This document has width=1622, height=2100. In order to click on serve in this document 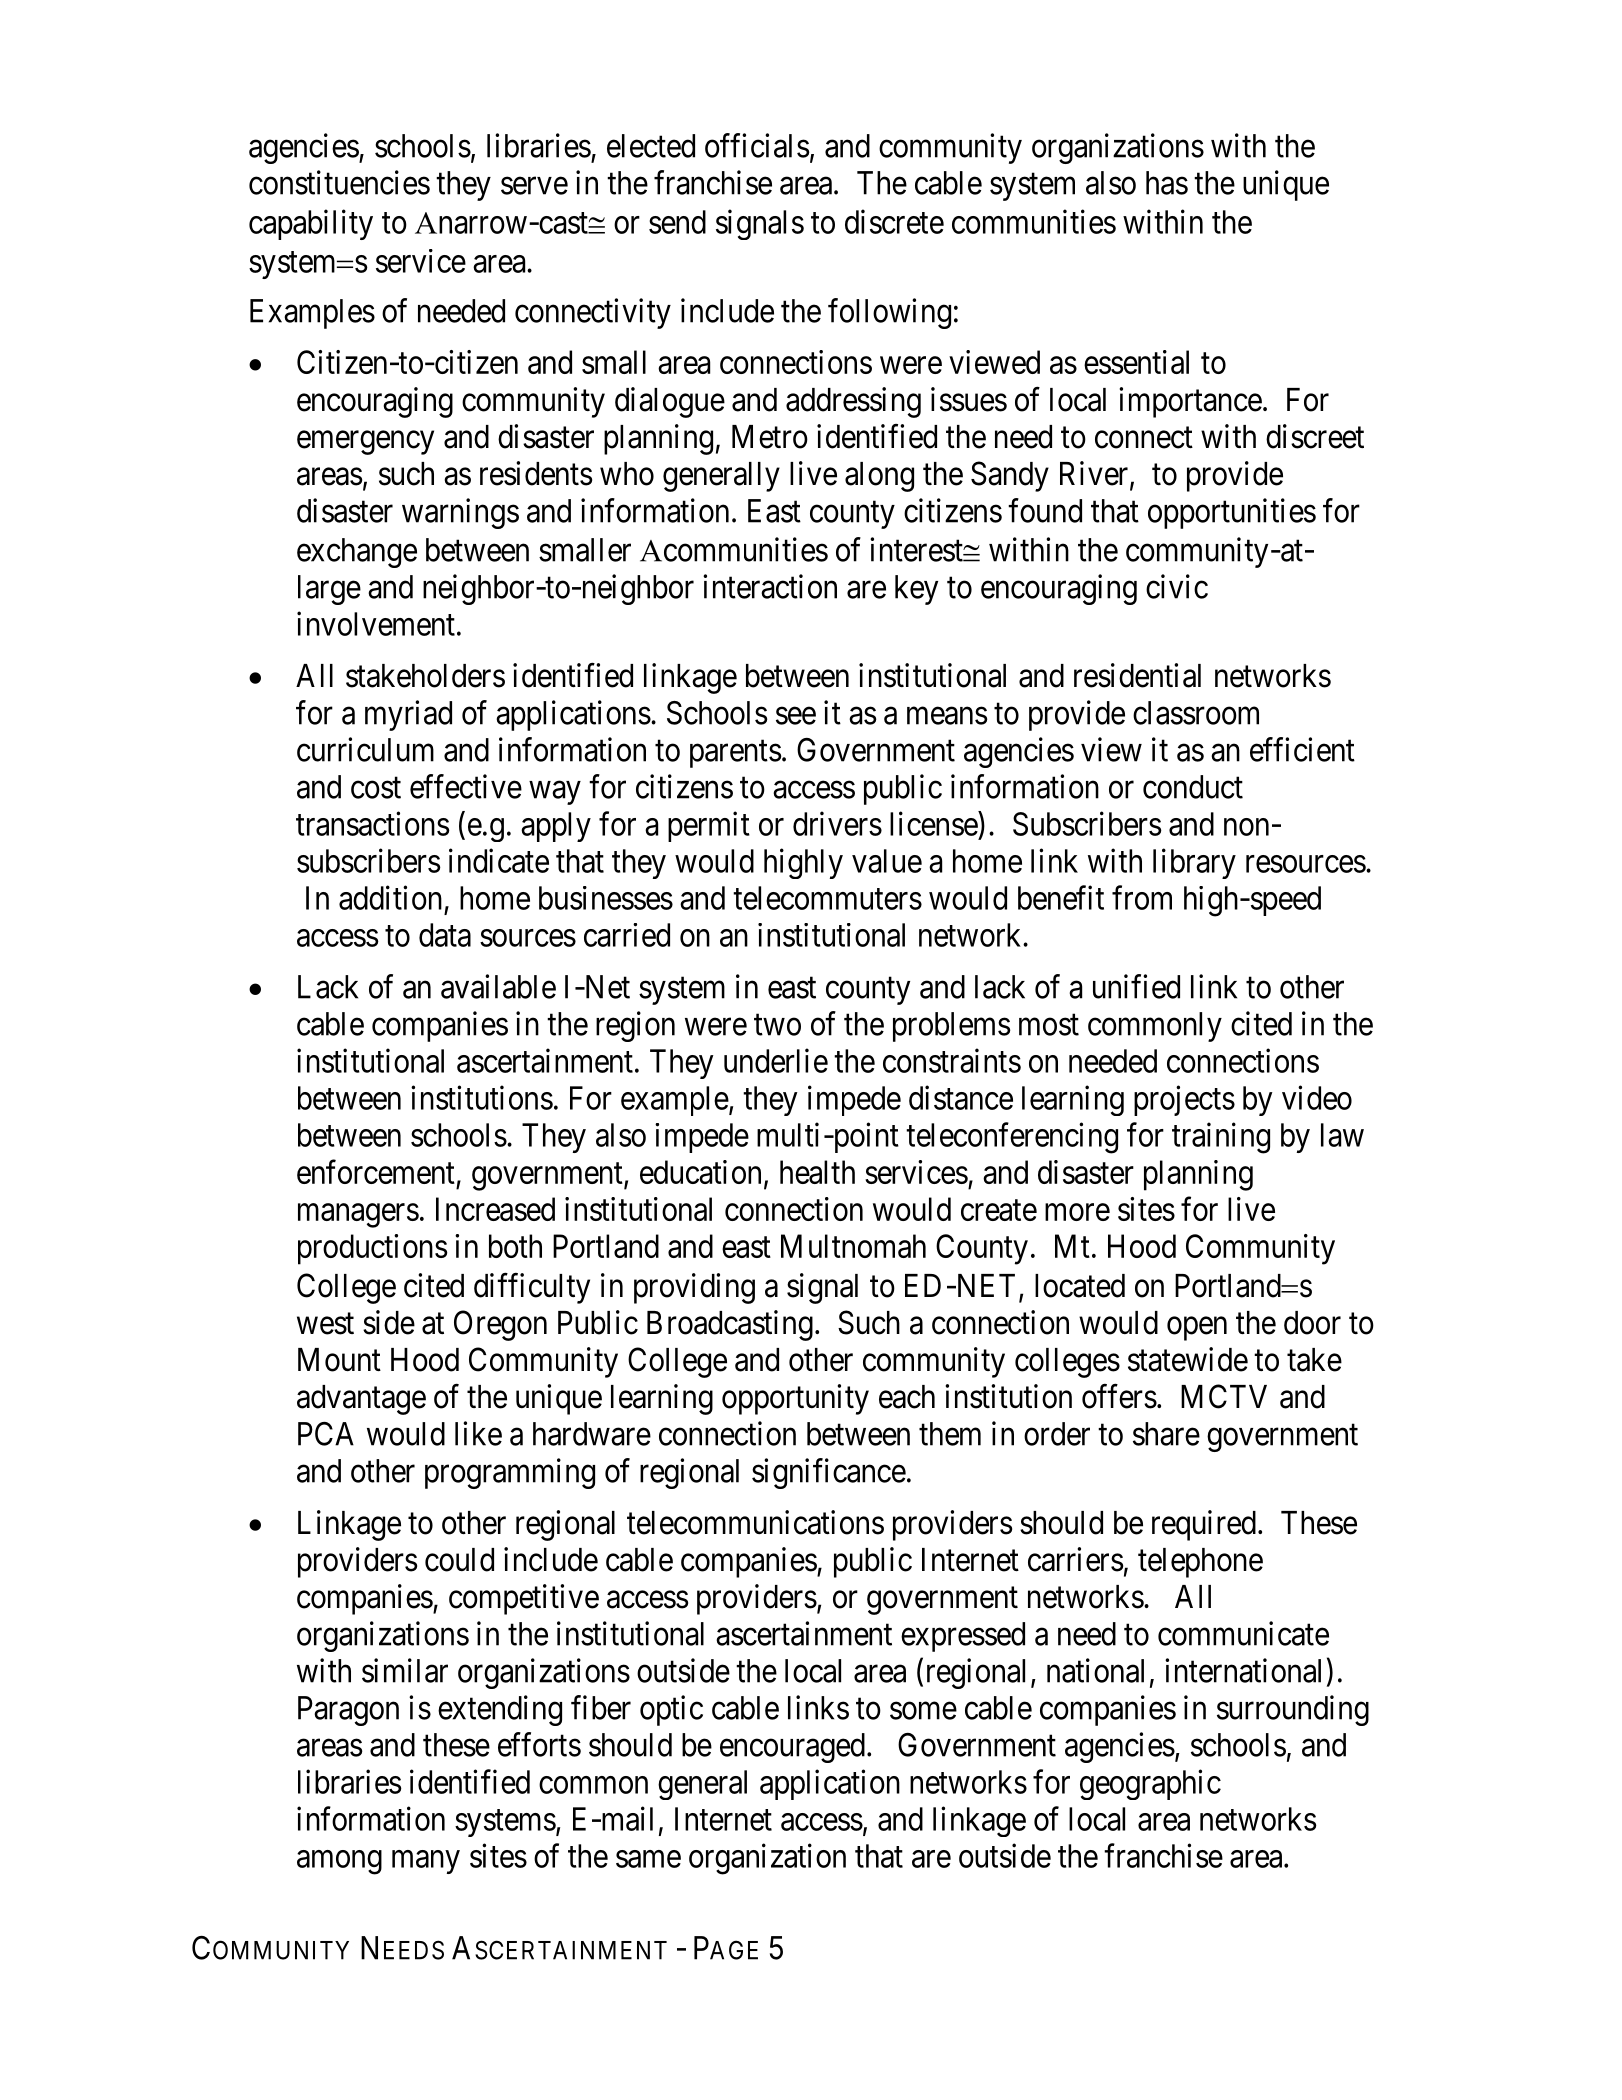, I will do `click(534, 186)`.
